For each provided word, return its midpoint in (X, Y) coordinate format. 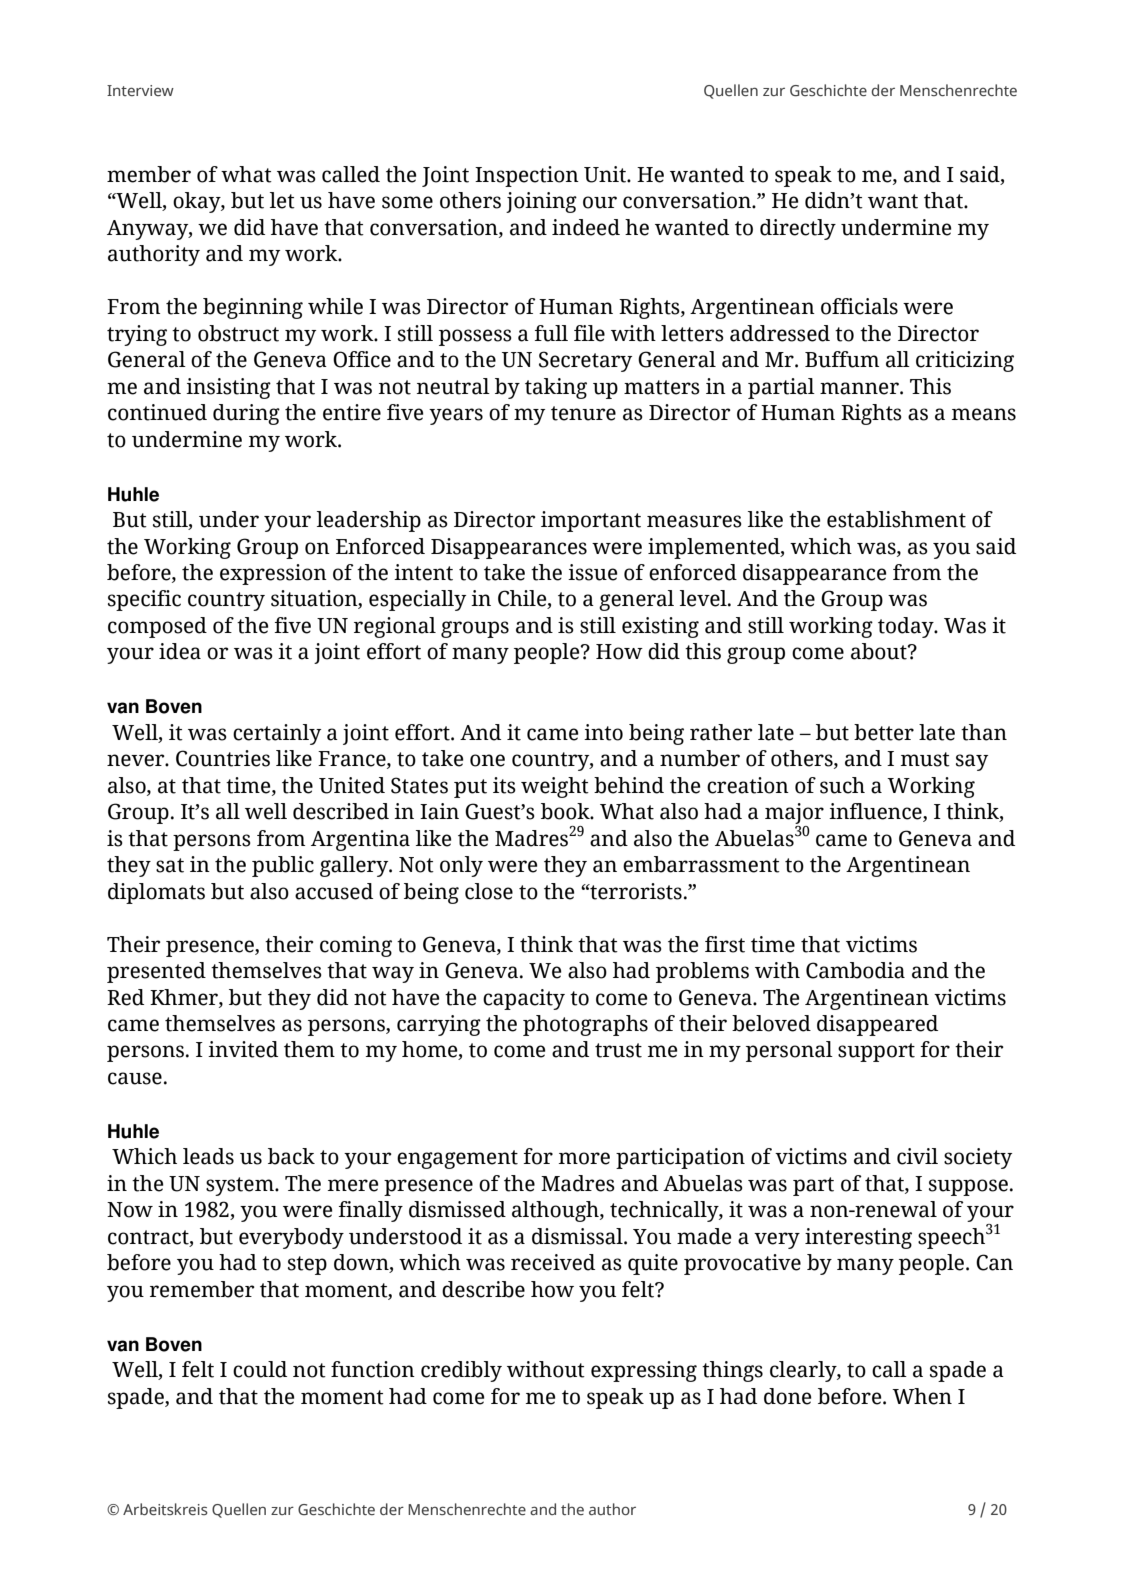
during (246, 414)
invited (243, 1049)
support (876, 1052)
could (260, 1369)
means (984, 414)
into (603, 732)
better (884, 732)
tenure (583, 413)
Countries (223, 758)
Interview (140, 90)
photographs (585, 1025)
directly (798, 229)
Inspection (527, 176)
